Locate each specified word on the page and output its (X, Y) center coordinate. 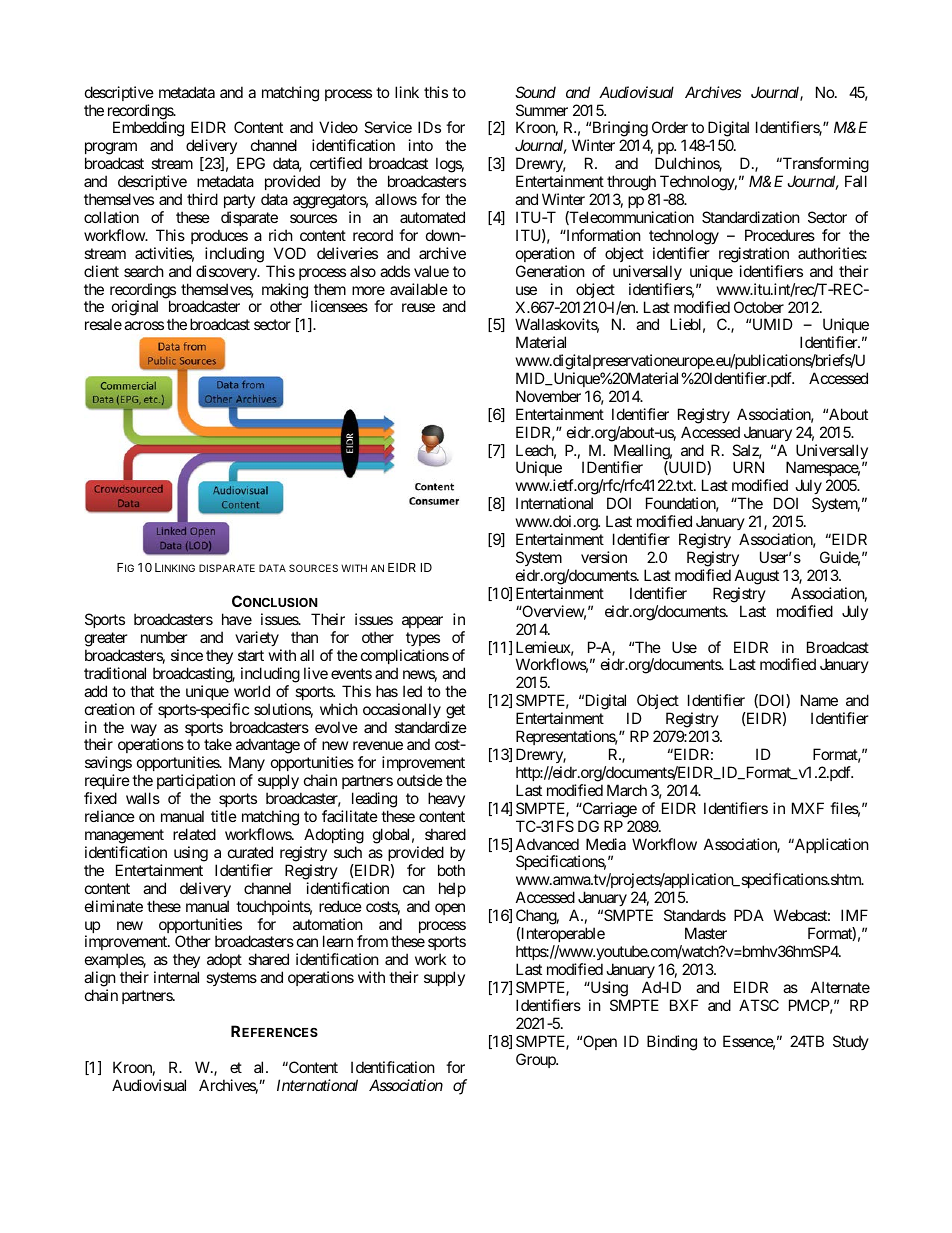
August (757, 577)
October (759, 307)
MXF (808, 808)
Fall (856, 181)
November (548, 396)
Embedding (148, 130)
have (237, 619)
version (604, 557)
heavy (446, 799)
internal (176, 977)
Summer (542, 110)
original (134, 309)
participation (196, 783)
